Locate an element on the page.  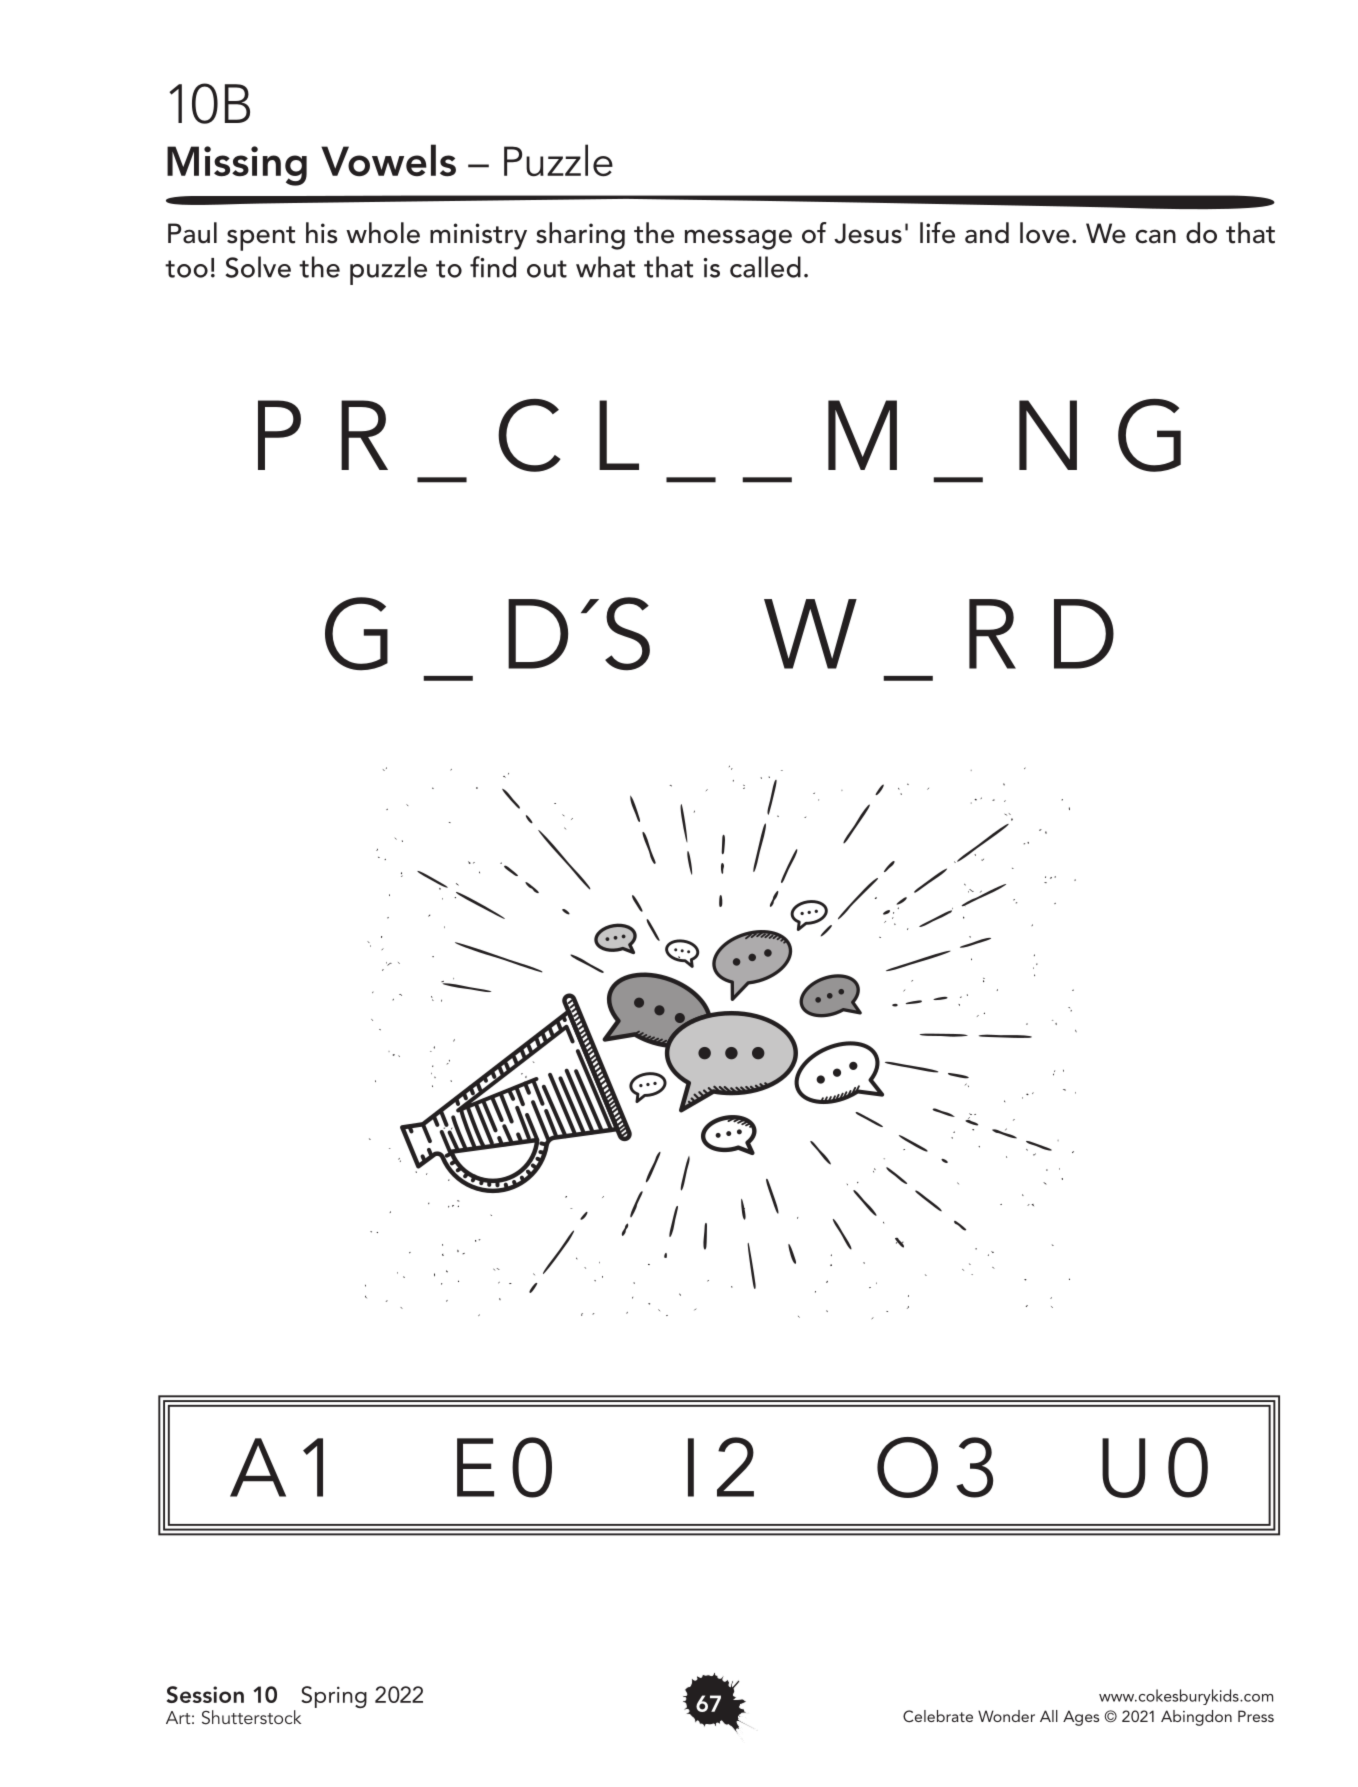
can is located at coordinates (1155, 236).
